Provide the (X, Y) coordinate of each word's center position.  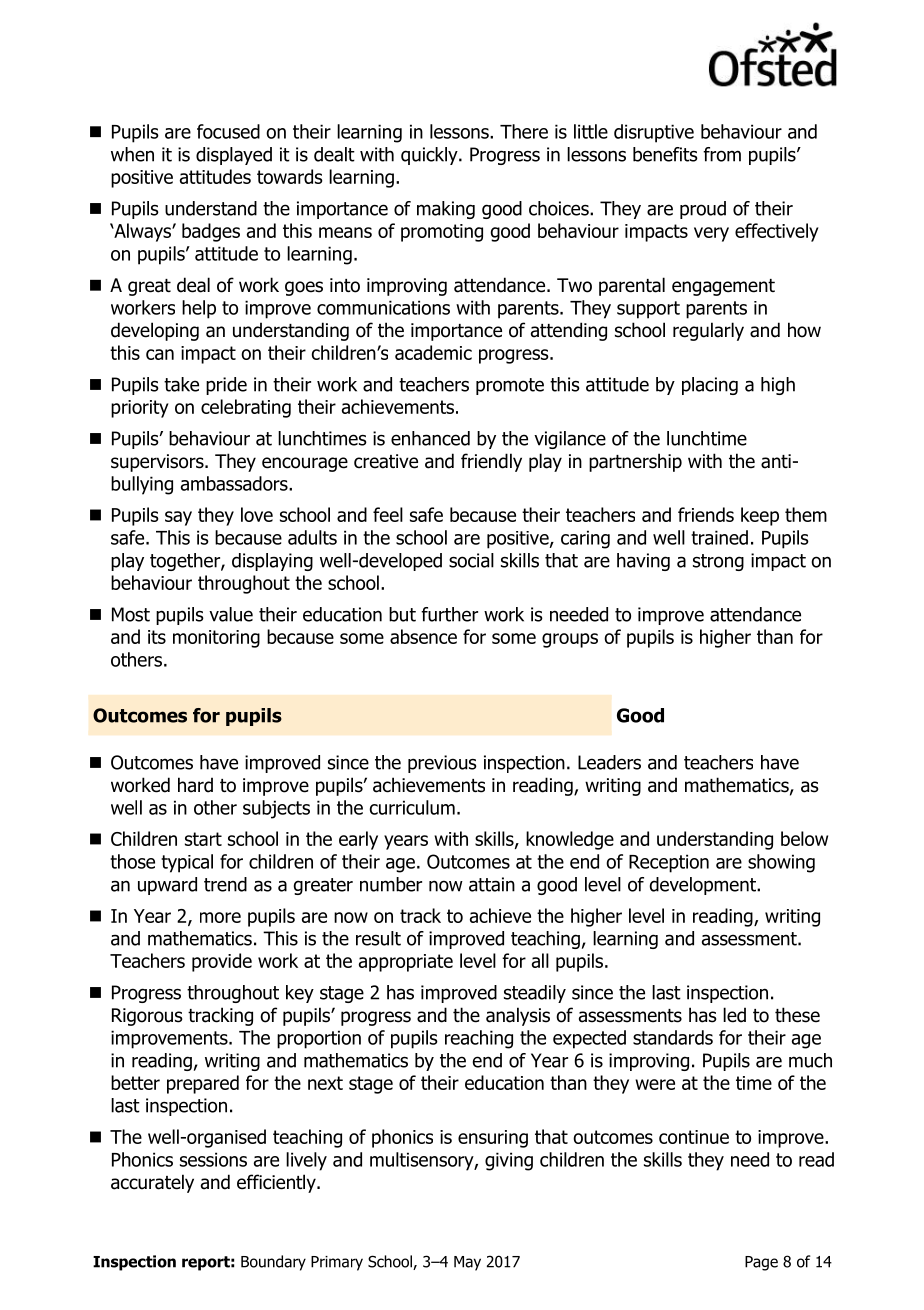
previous (442, 764)
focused (228, 131)
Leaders (609, 762)
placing (710, 386)
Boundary (273, 1263)
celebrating (246, 408)
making (446, 210)
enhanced (430, 438)
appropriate (406, 963)
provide (222, 962)
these (797, 1015)
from (722, 154)
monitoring (216, 639)
